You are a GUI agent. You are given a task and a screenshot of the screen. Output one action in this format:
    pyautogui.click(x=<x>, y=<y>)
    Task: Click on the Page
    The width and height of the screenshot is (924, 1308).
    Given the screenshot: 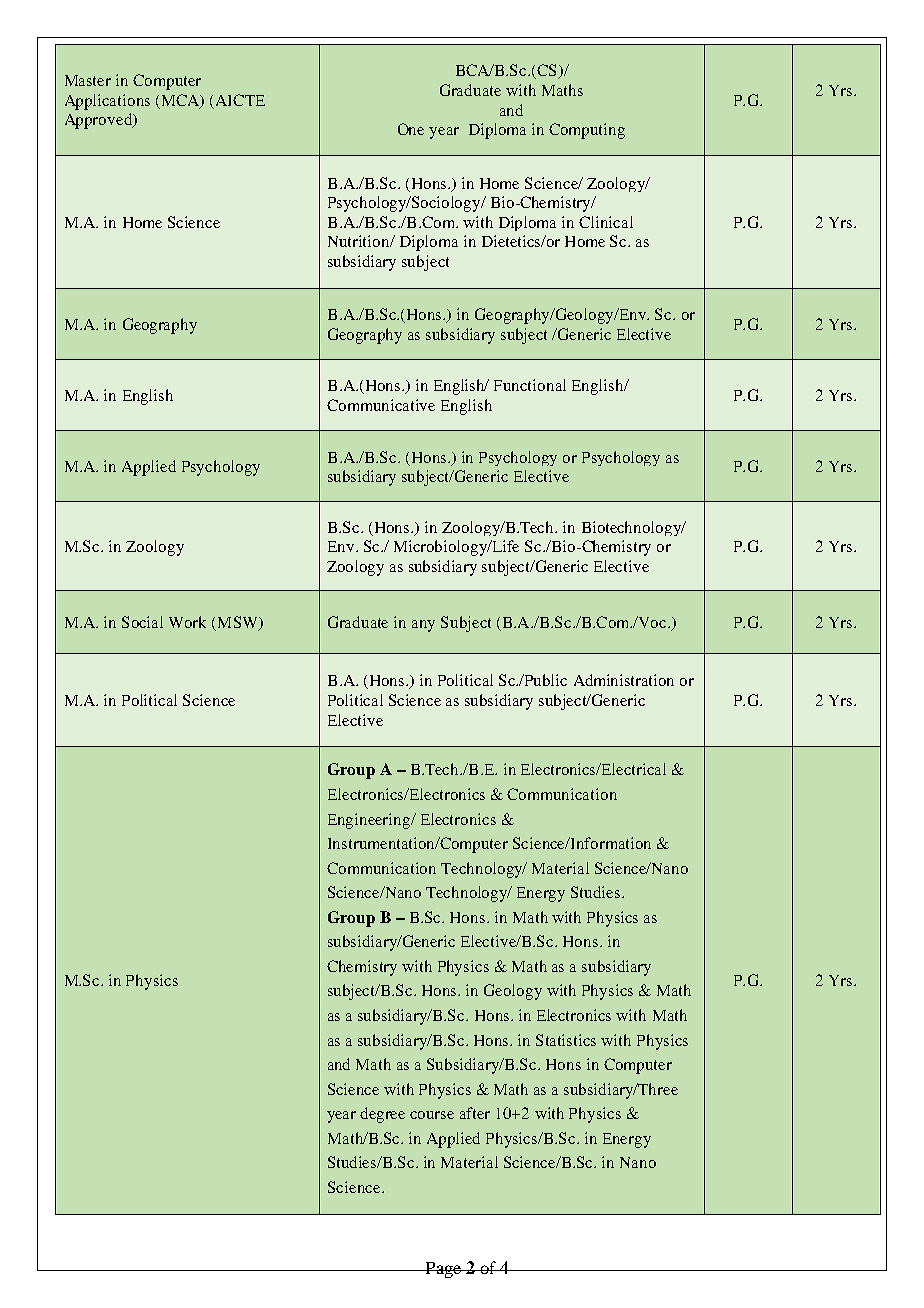 What is the action you would take?
    pyautogui.click(x=443, y=1270)
